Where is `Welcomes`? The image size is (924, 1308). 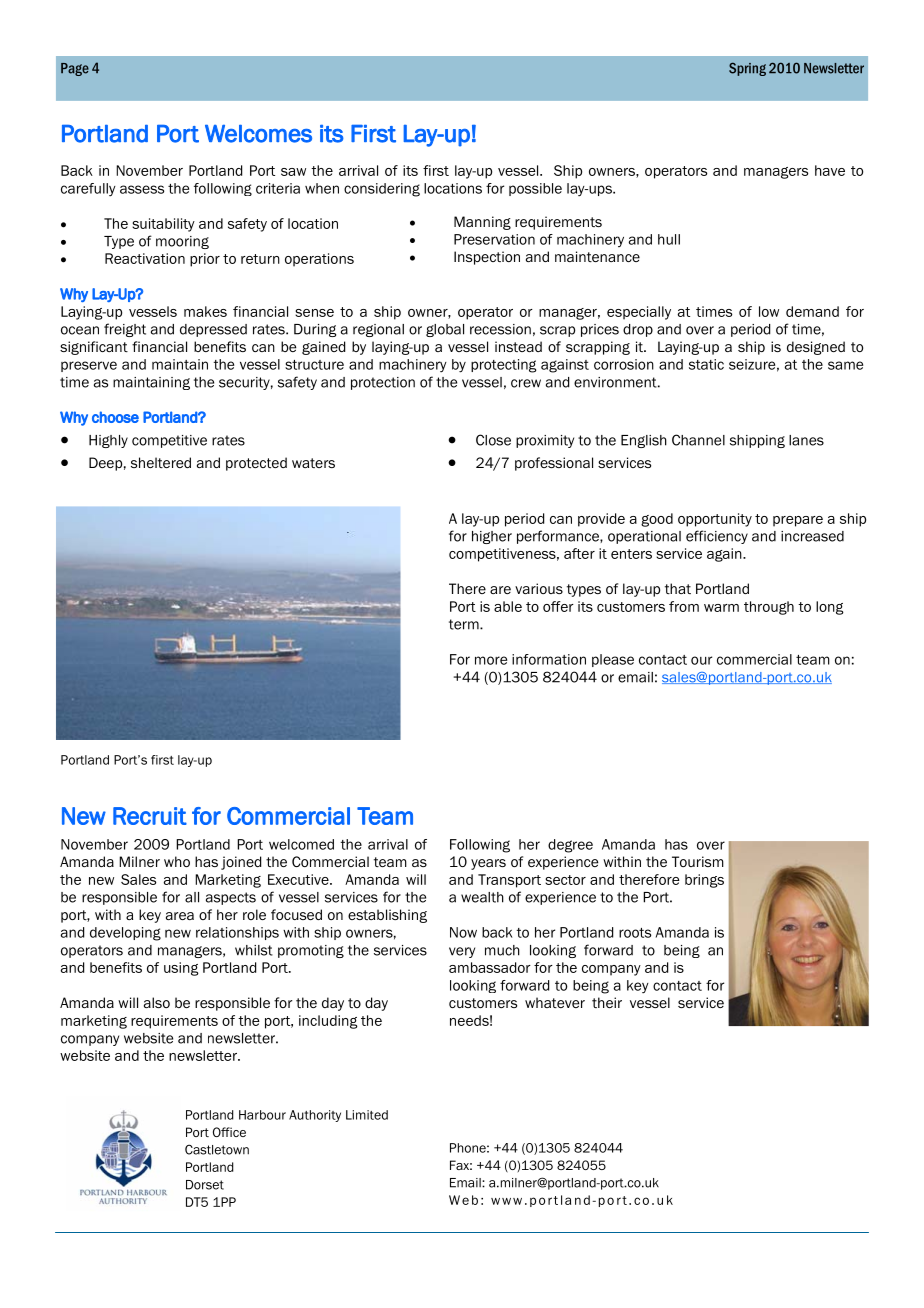 Welcomes is located at coordinates (258, 134).
